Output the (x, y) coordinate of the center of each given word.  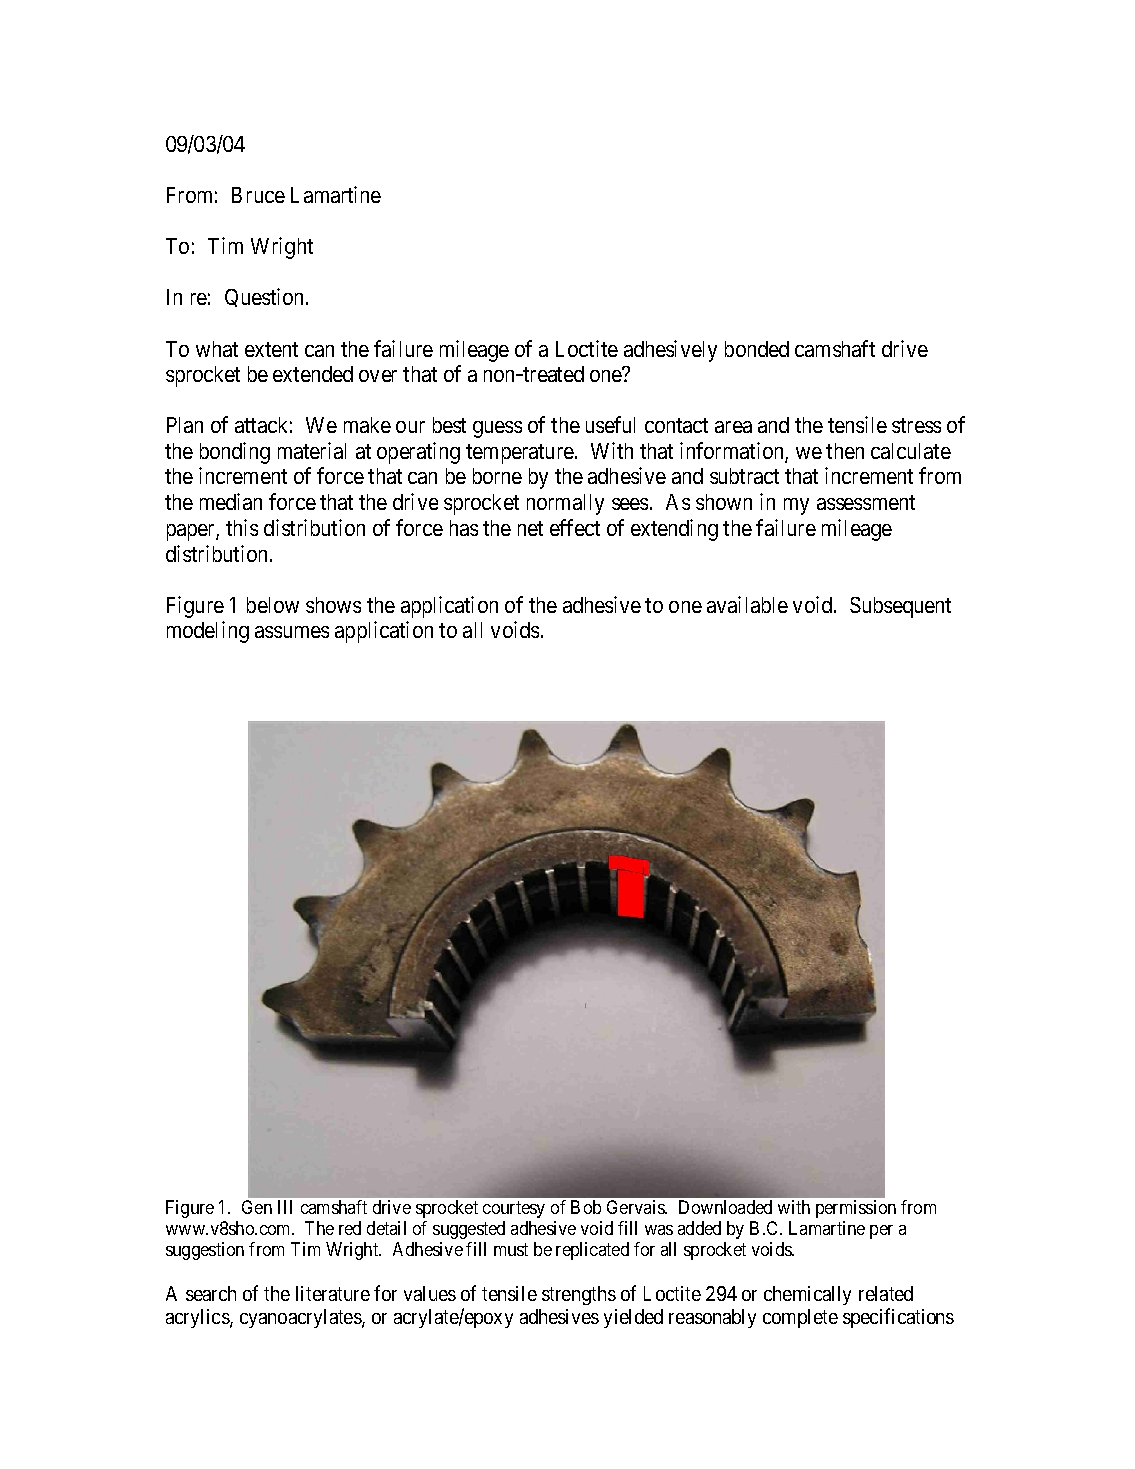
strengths (579, 1295)
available (747, 604)
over (378, 376)
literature (333, 1293)
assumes (292, 632)
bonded (757, 349)
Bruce (258, 195)
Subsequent (900, 607)
